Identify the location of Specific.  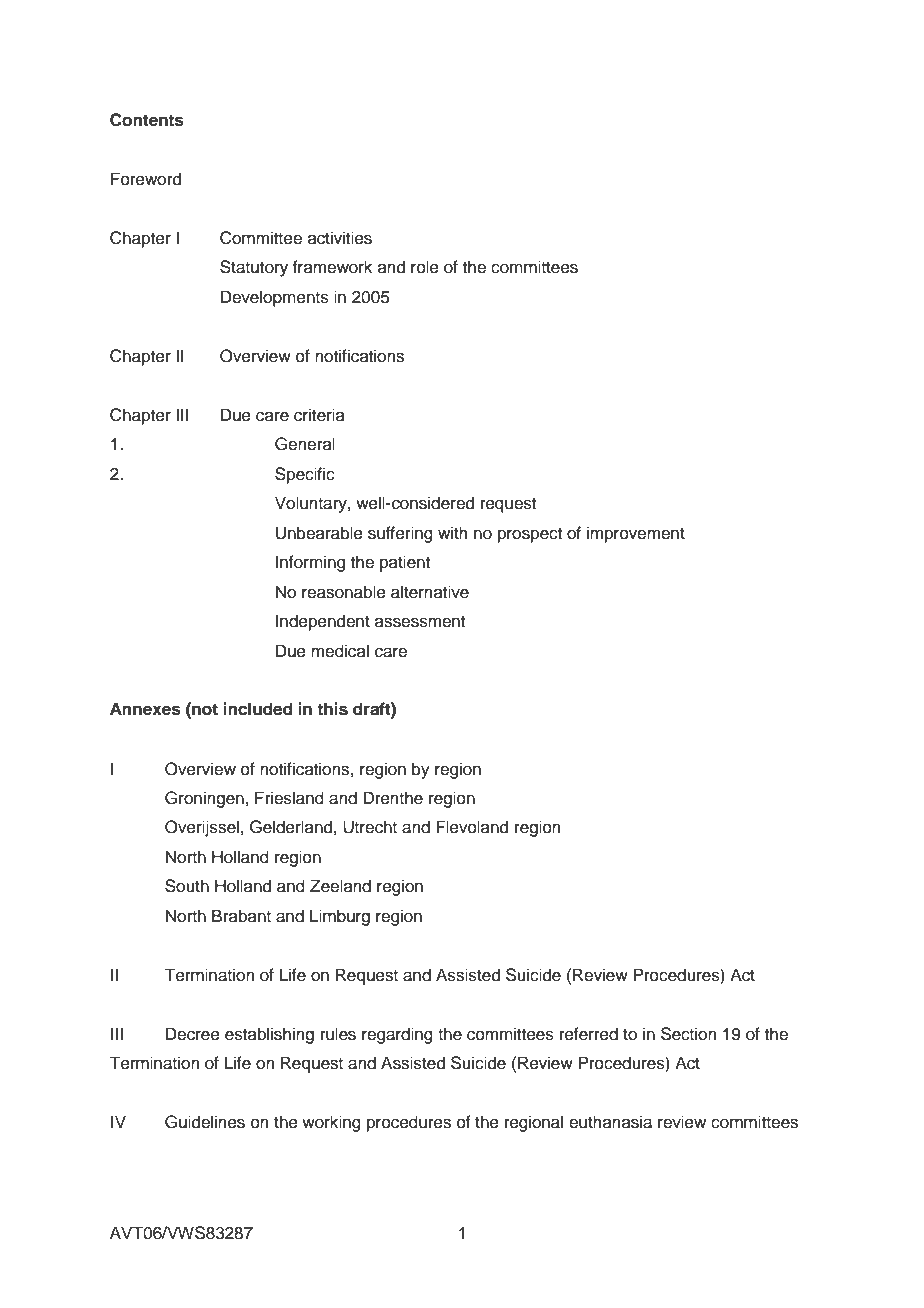
(305, 475).
